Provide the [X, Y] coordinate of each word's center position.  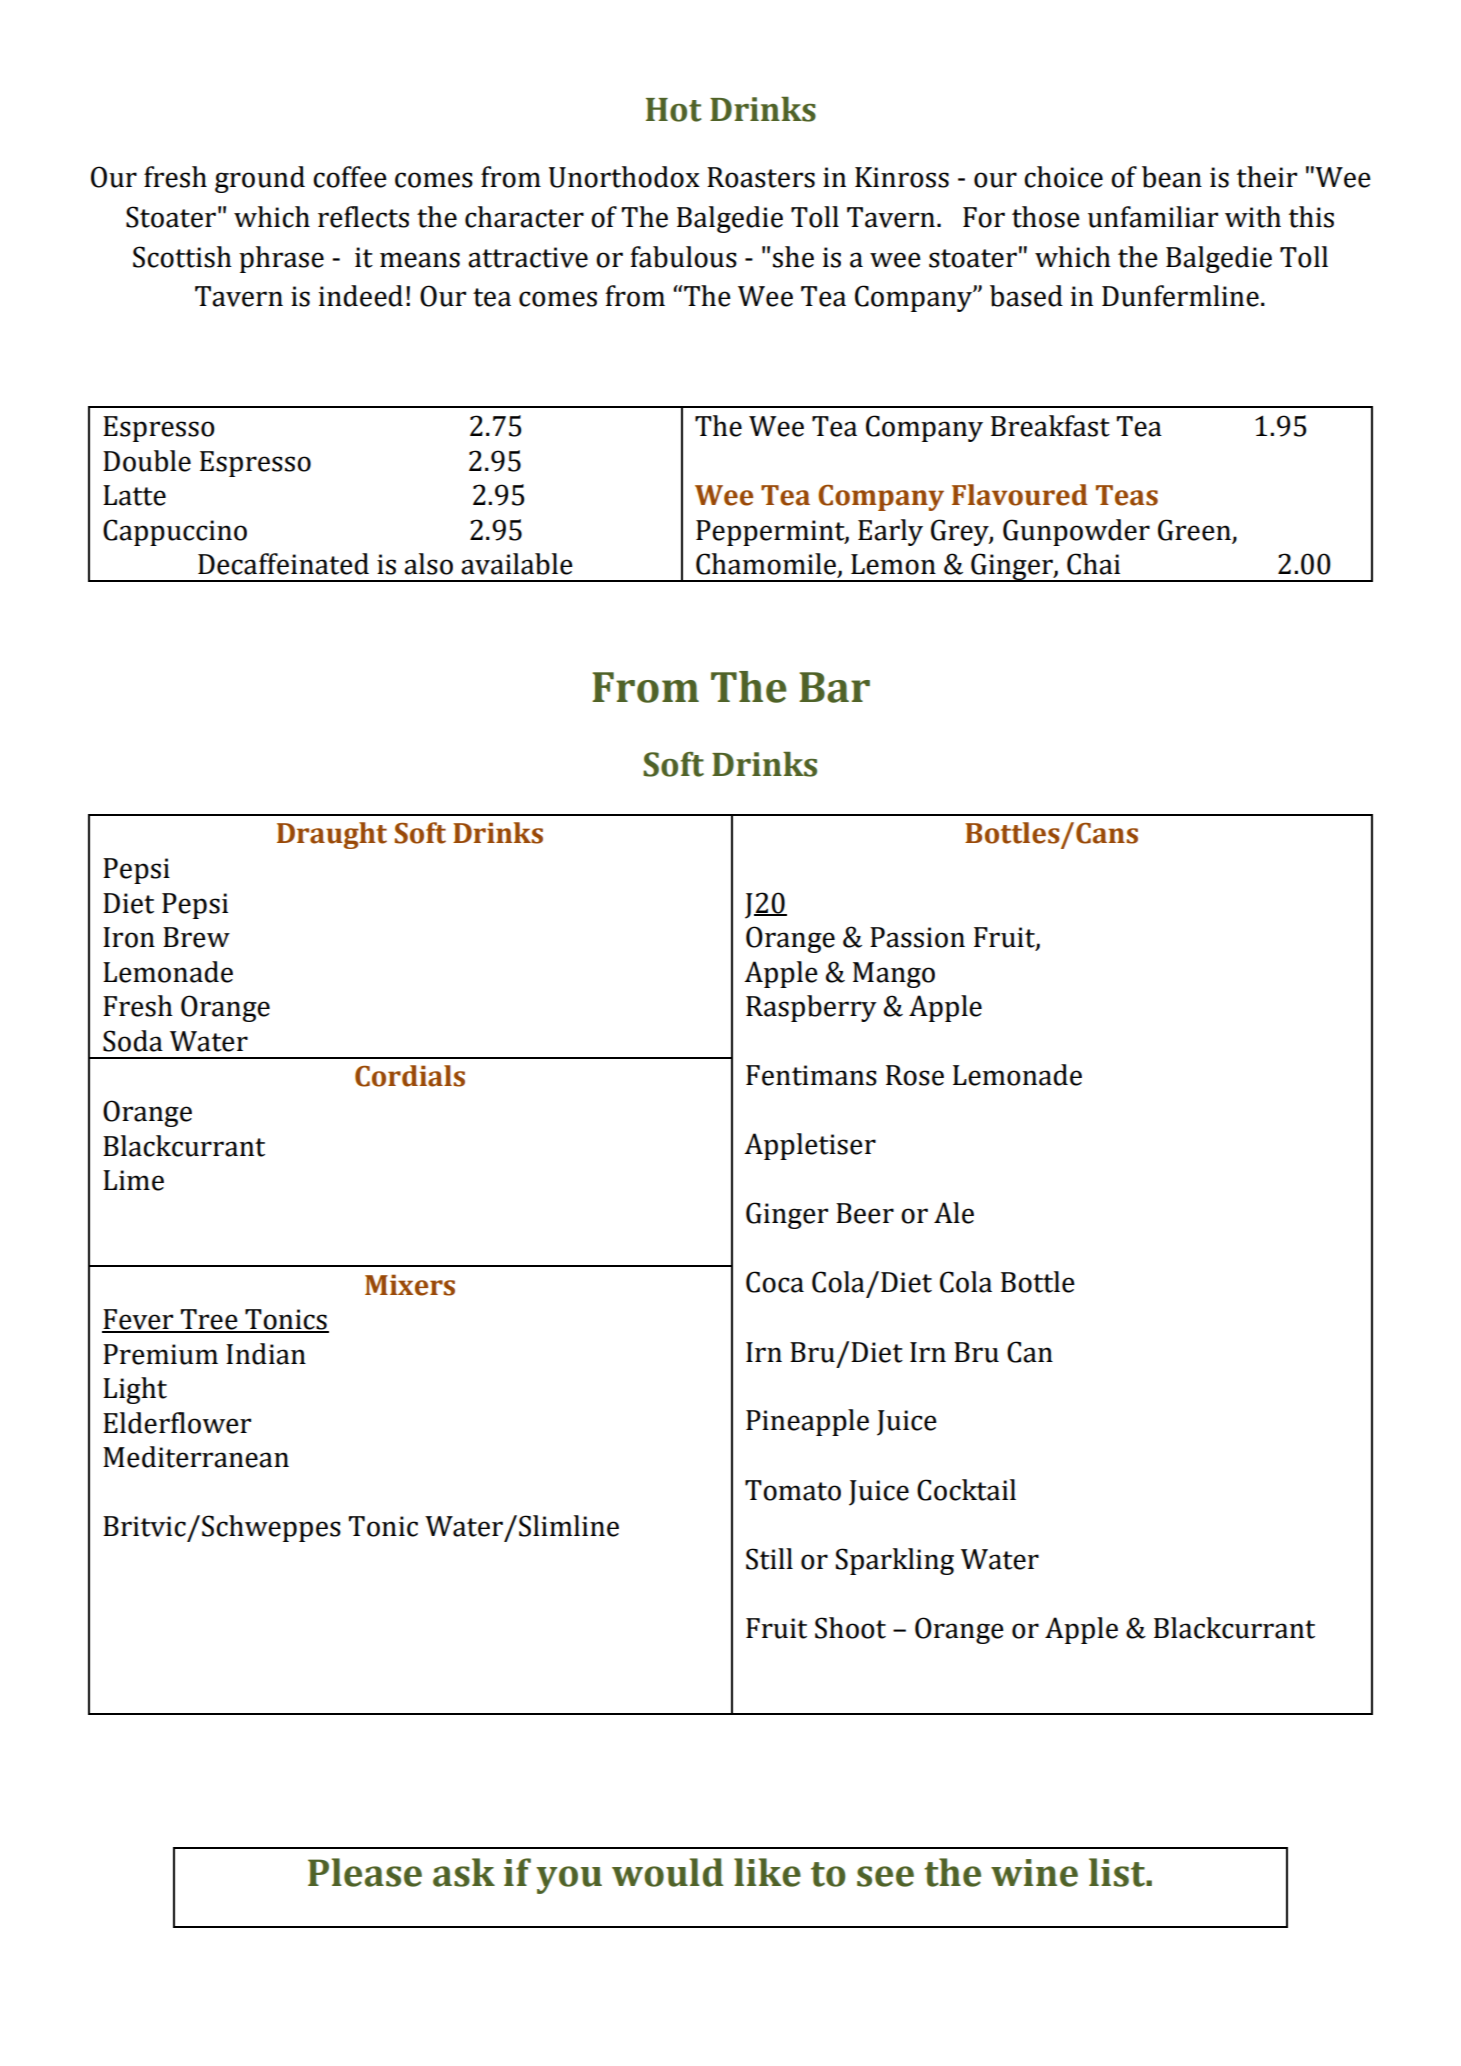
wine [1034, 1873]
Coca [775, 1282]
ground [260, 179]
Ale [954, 1213]
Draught [332, 835]
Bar [834, 687]
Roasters [761, 177]
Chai [1093, 564]
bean [1172, 177]
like [767, 1872]
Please [365, 1872]
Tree [209, 1320]
